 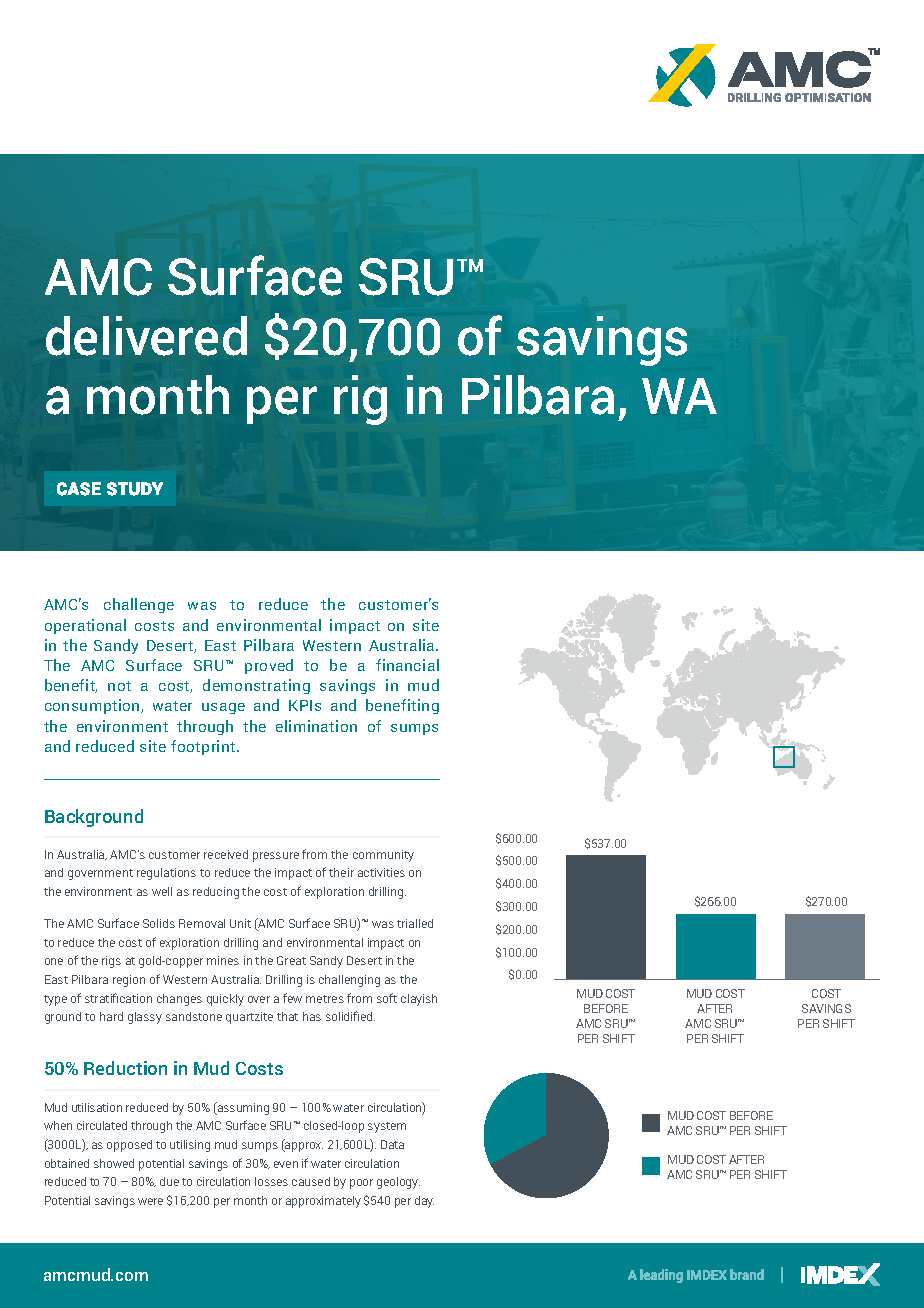 What do you see at coordinates (269, 666) in the screenshot?
I see `proved` at bounding box center [269, 666].
